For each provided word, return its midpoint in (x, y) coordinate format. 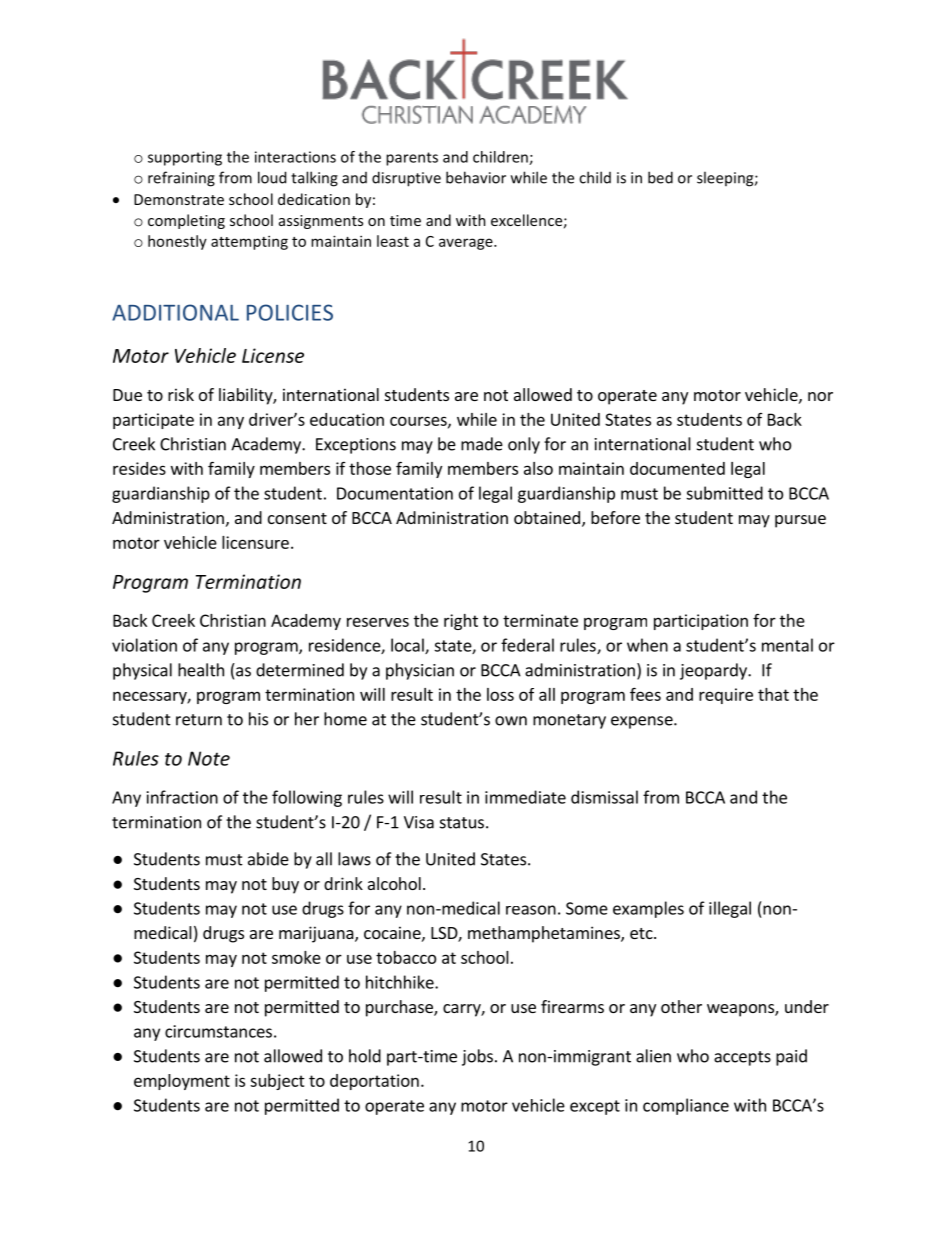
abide (268, 859)
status (462, 823)
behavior (476, 177)
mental (787, 645)
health (201, 670)
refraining (181, 179)
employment (182, 1082)
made (482, 444)
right (461, 622)
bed (660, 177)
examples (648, 909)
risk (181, 394)
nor (820, 396)
